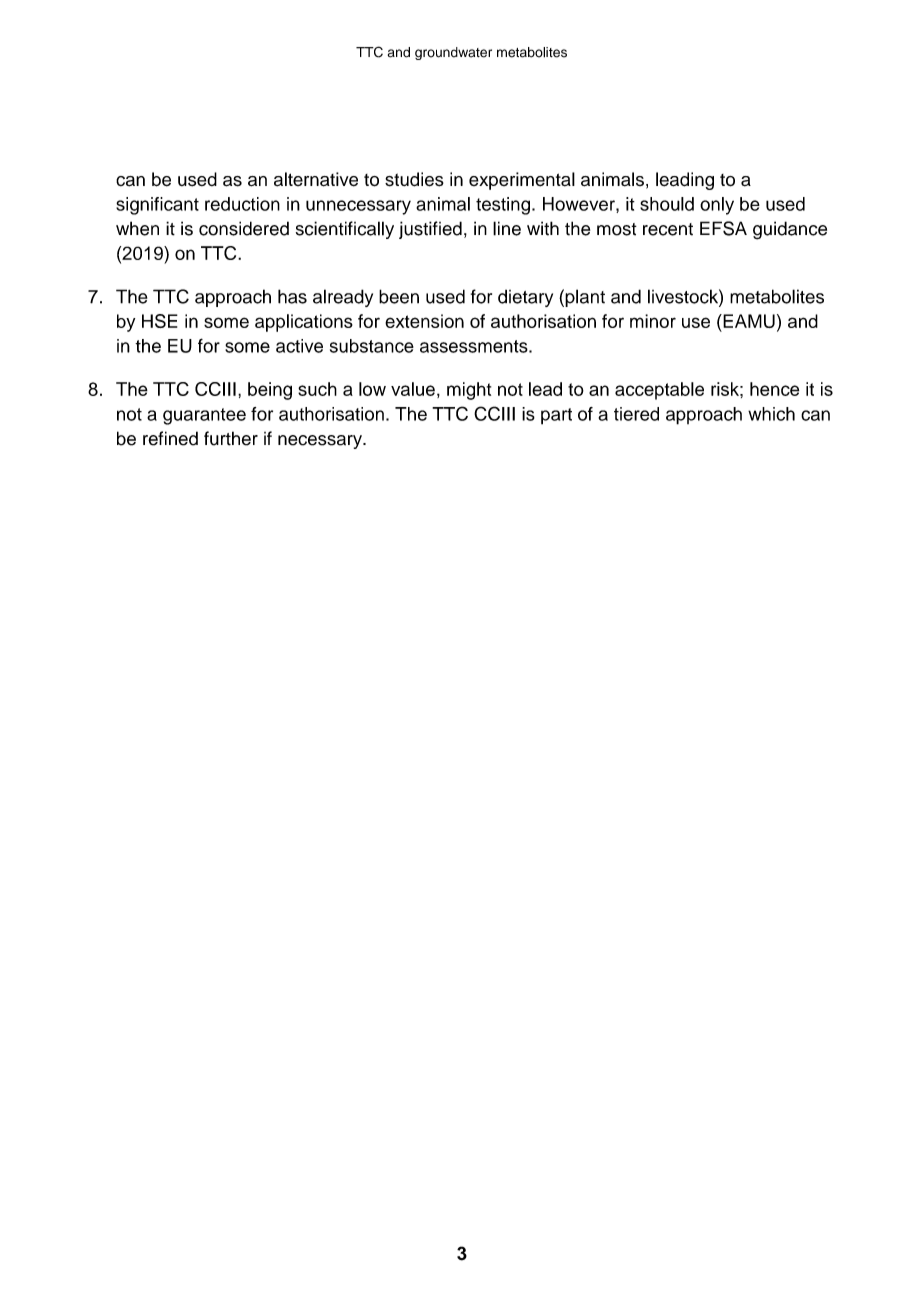  I want to click on been, so click(399, 296).
